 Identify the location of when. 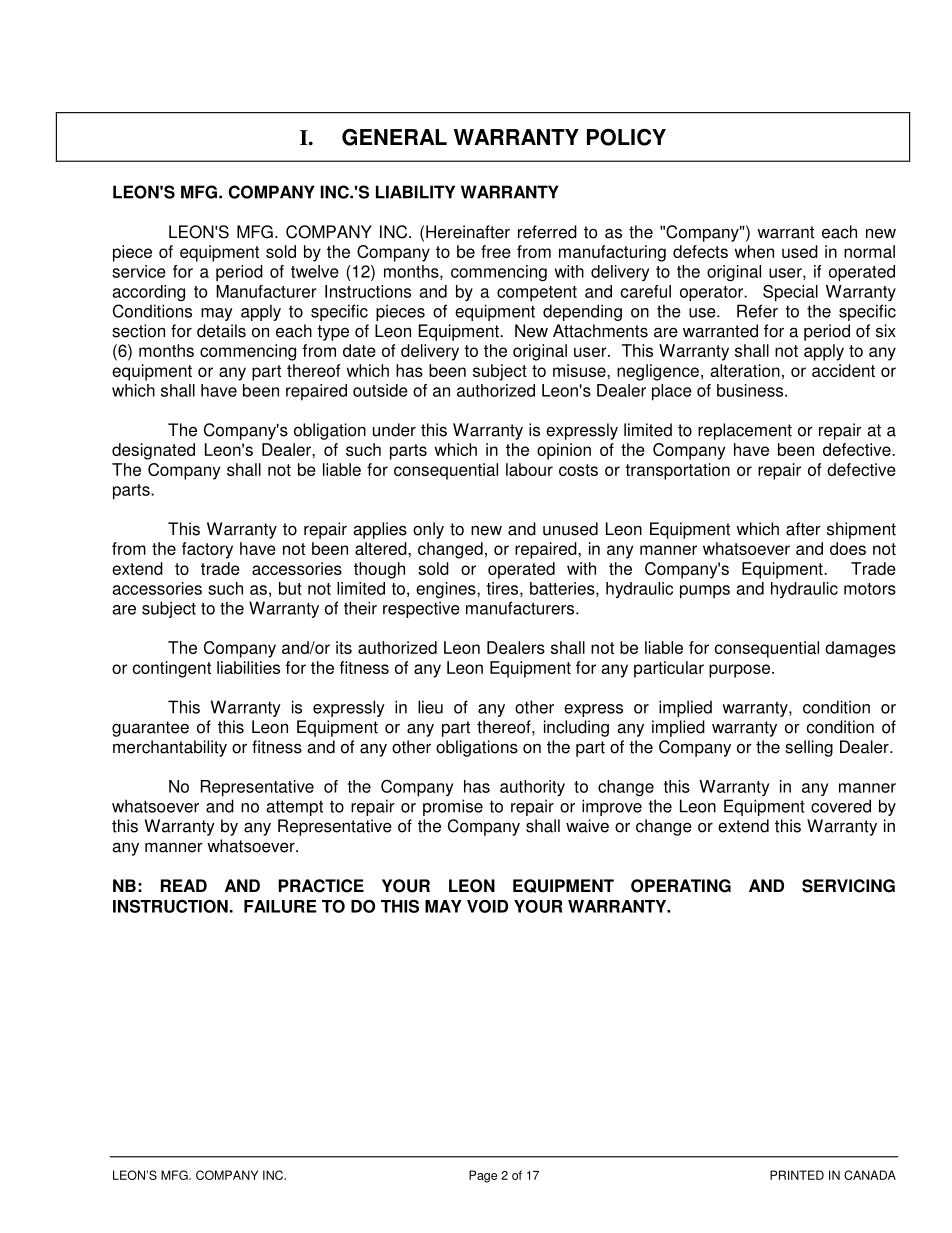
(754, 251).
